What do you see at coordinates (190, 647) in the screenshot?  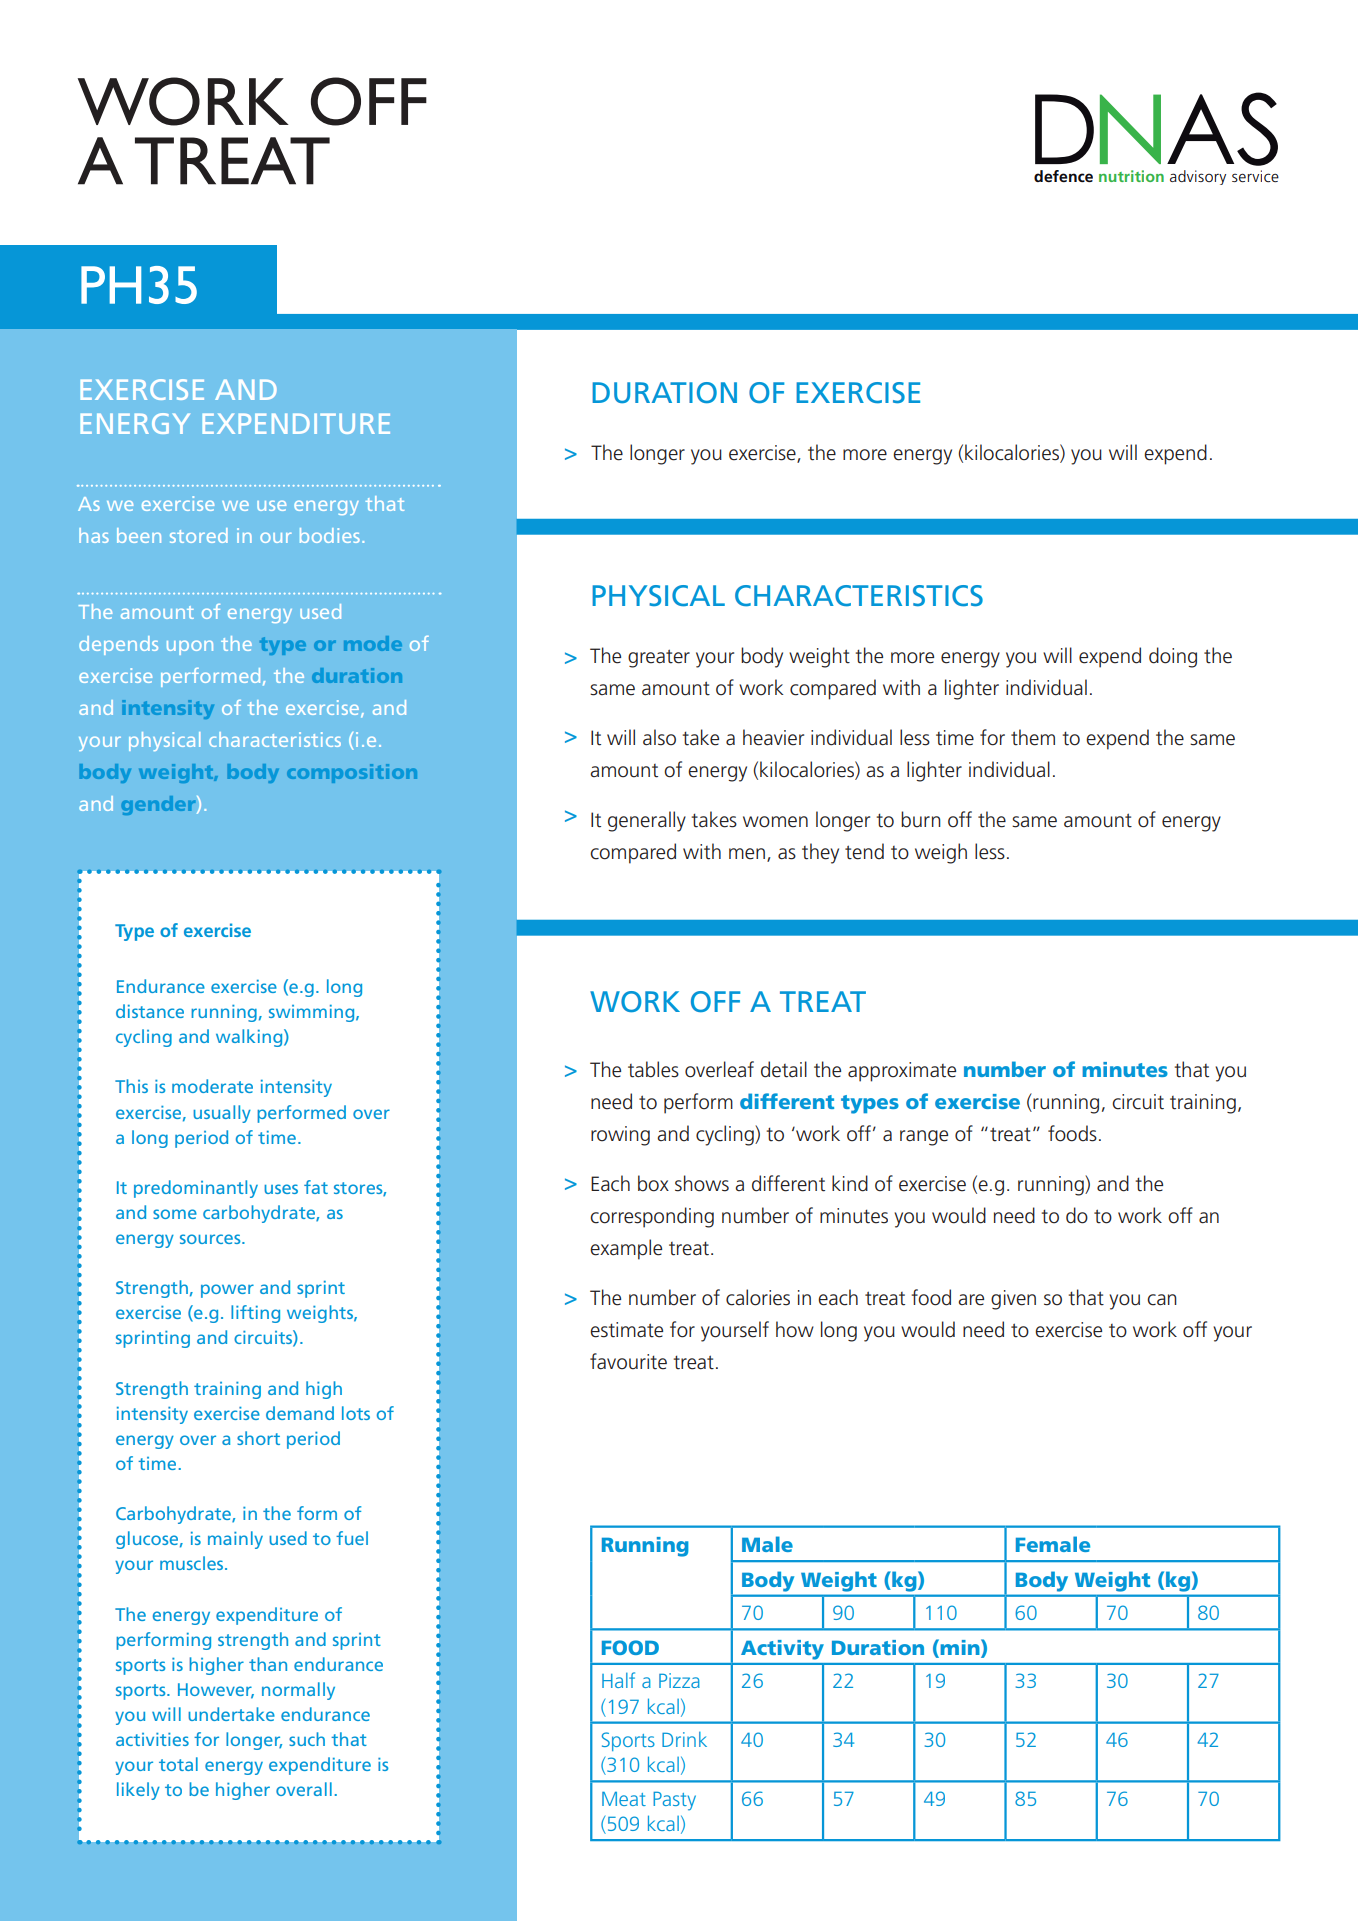 I see `upon` at bounding box center [190, 647].
